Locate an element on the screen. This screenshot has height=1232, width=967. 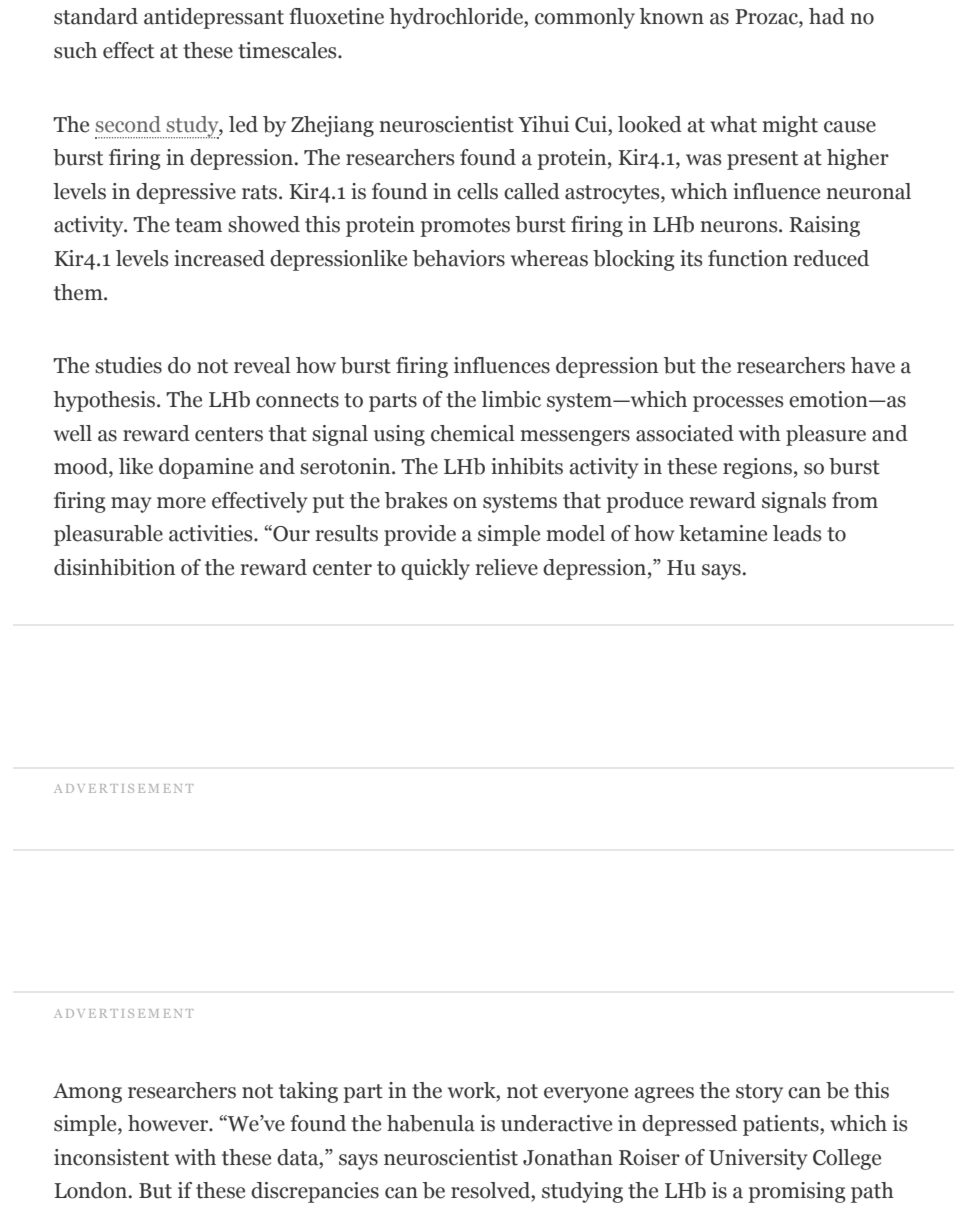
function is located at coordinates (748, 258).
